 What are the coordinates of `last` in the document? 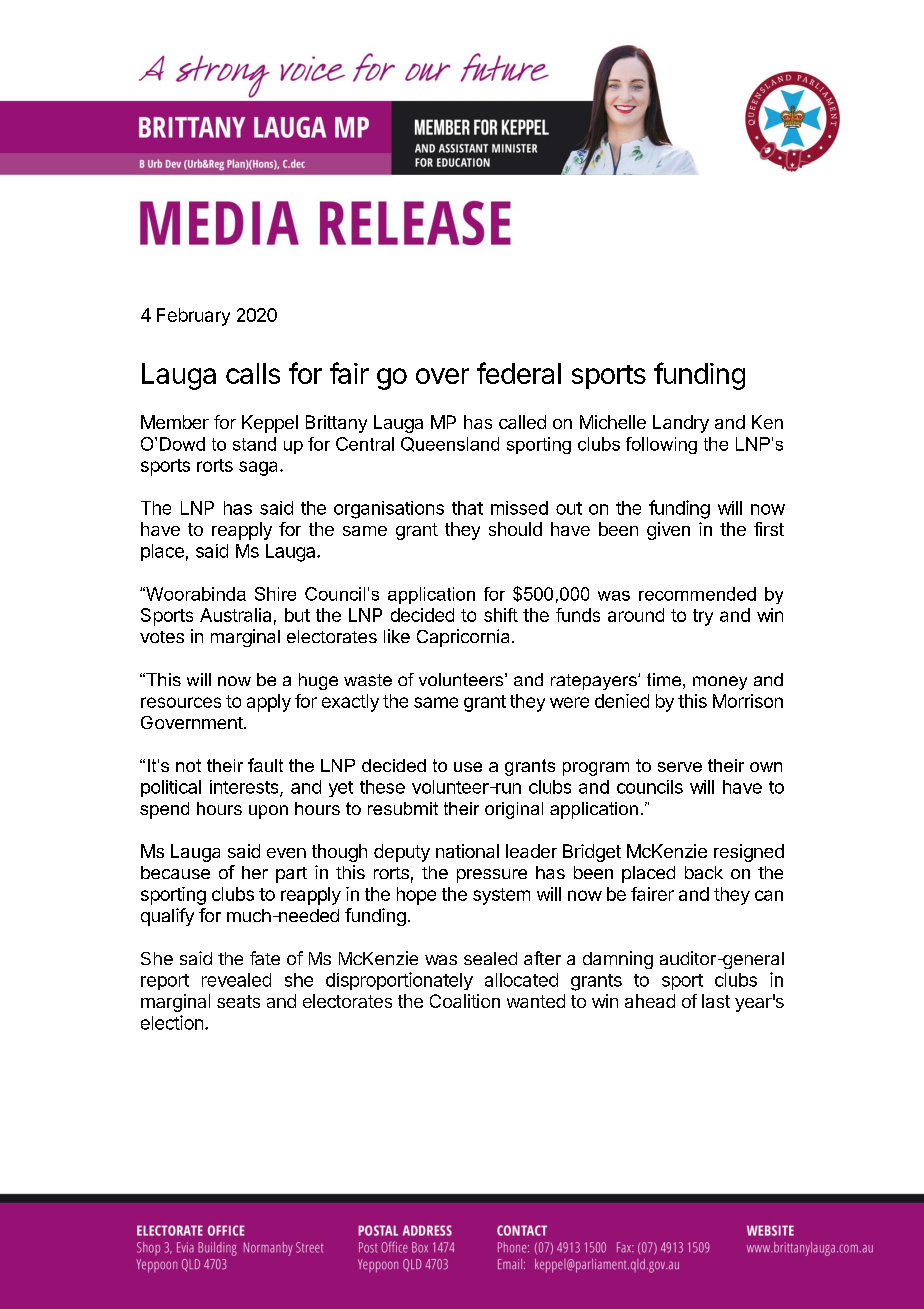 It's located at (716, 1001).
